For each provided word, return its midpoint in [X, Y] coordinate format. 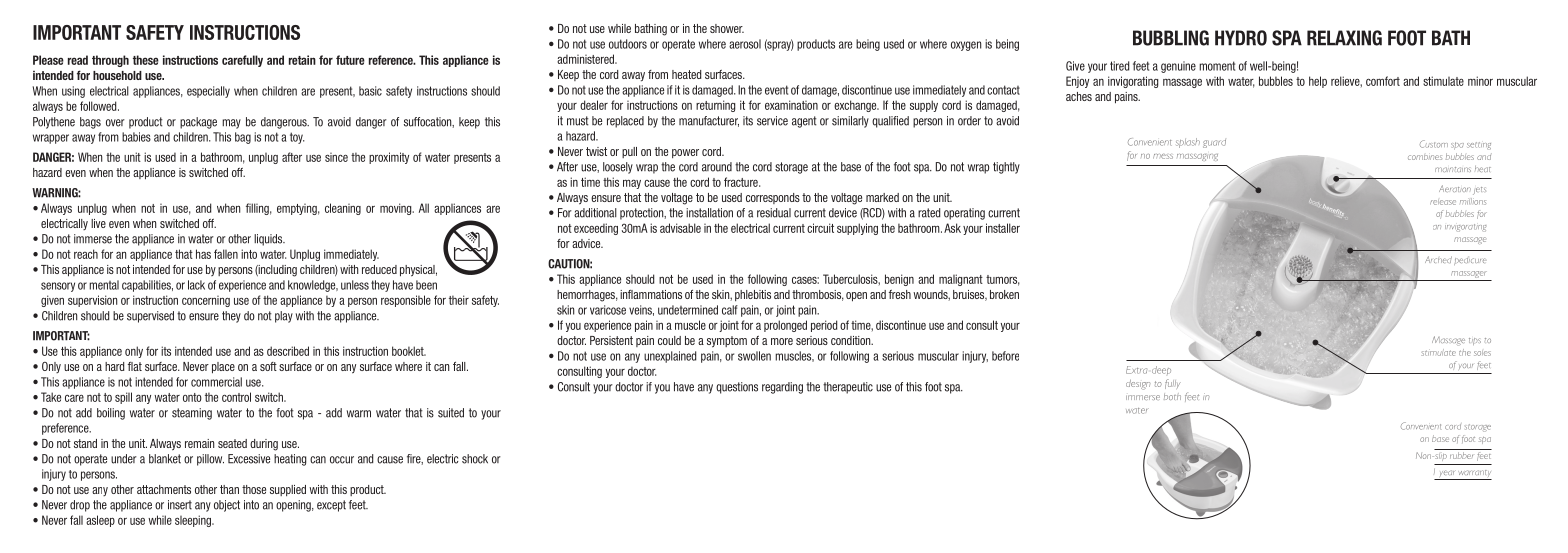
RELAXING [1344, 38]
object [227, 506]
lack [196, 285]
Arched [1438, 259]
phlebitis [753, 295]
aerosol [745, 44]
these [146, 60]
